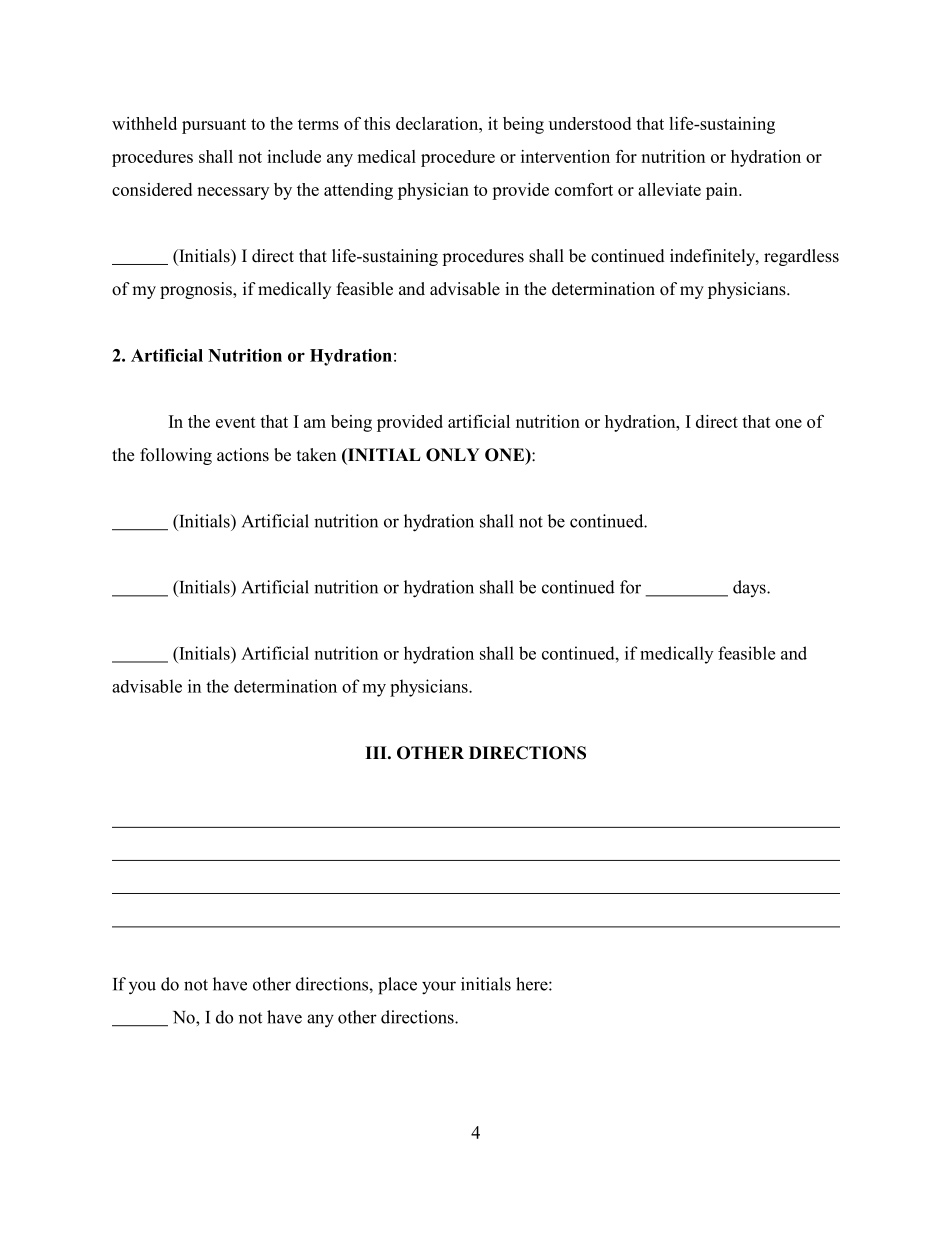 This document has height=1233, width=952. I want to click on actions, so click(243, 455).
